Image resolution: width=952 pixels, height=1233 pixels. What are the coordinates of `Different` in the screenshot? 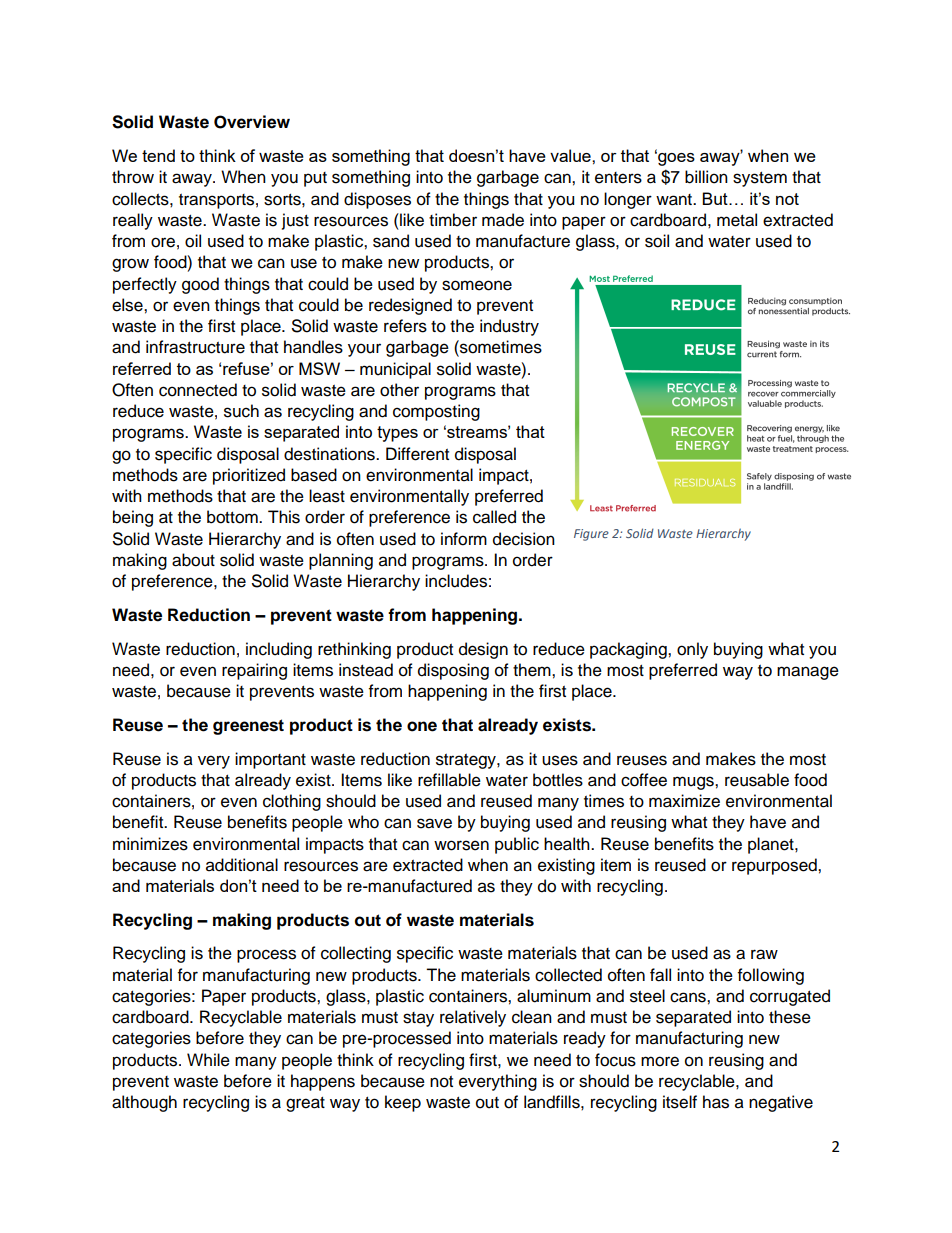 It's located at (417, 454).
